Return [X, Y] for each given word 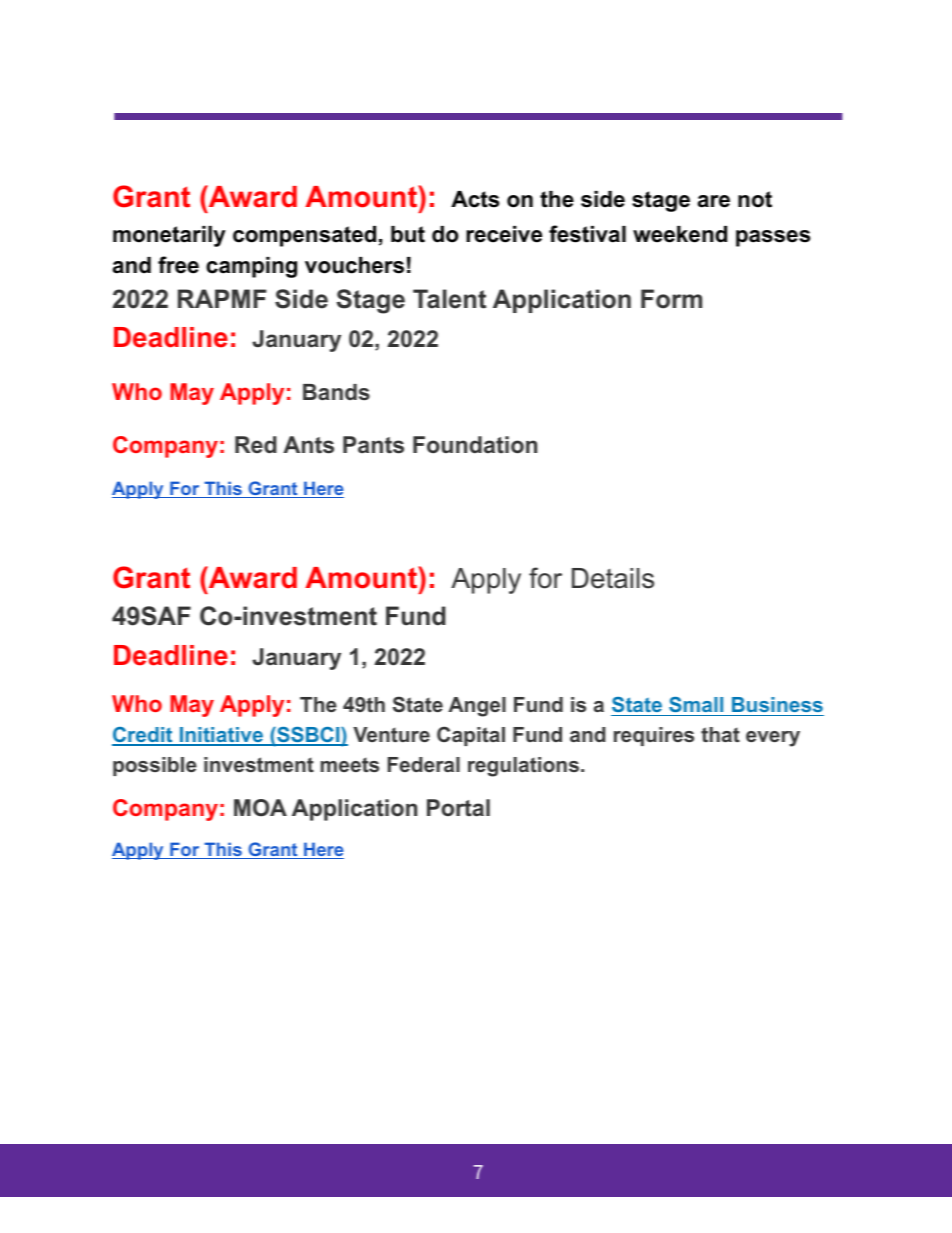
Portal [458, 808]
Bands [336, 392]
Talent [449, 299]
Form [671, 299]
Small [696, 704]
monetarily [169, 236]
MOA [260, 808]
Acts [475, 199]
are [714, 201]
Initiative [221, 736]
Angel [477, 707]
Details [613, 578]
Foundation [475, 445]
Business [777, 704]
